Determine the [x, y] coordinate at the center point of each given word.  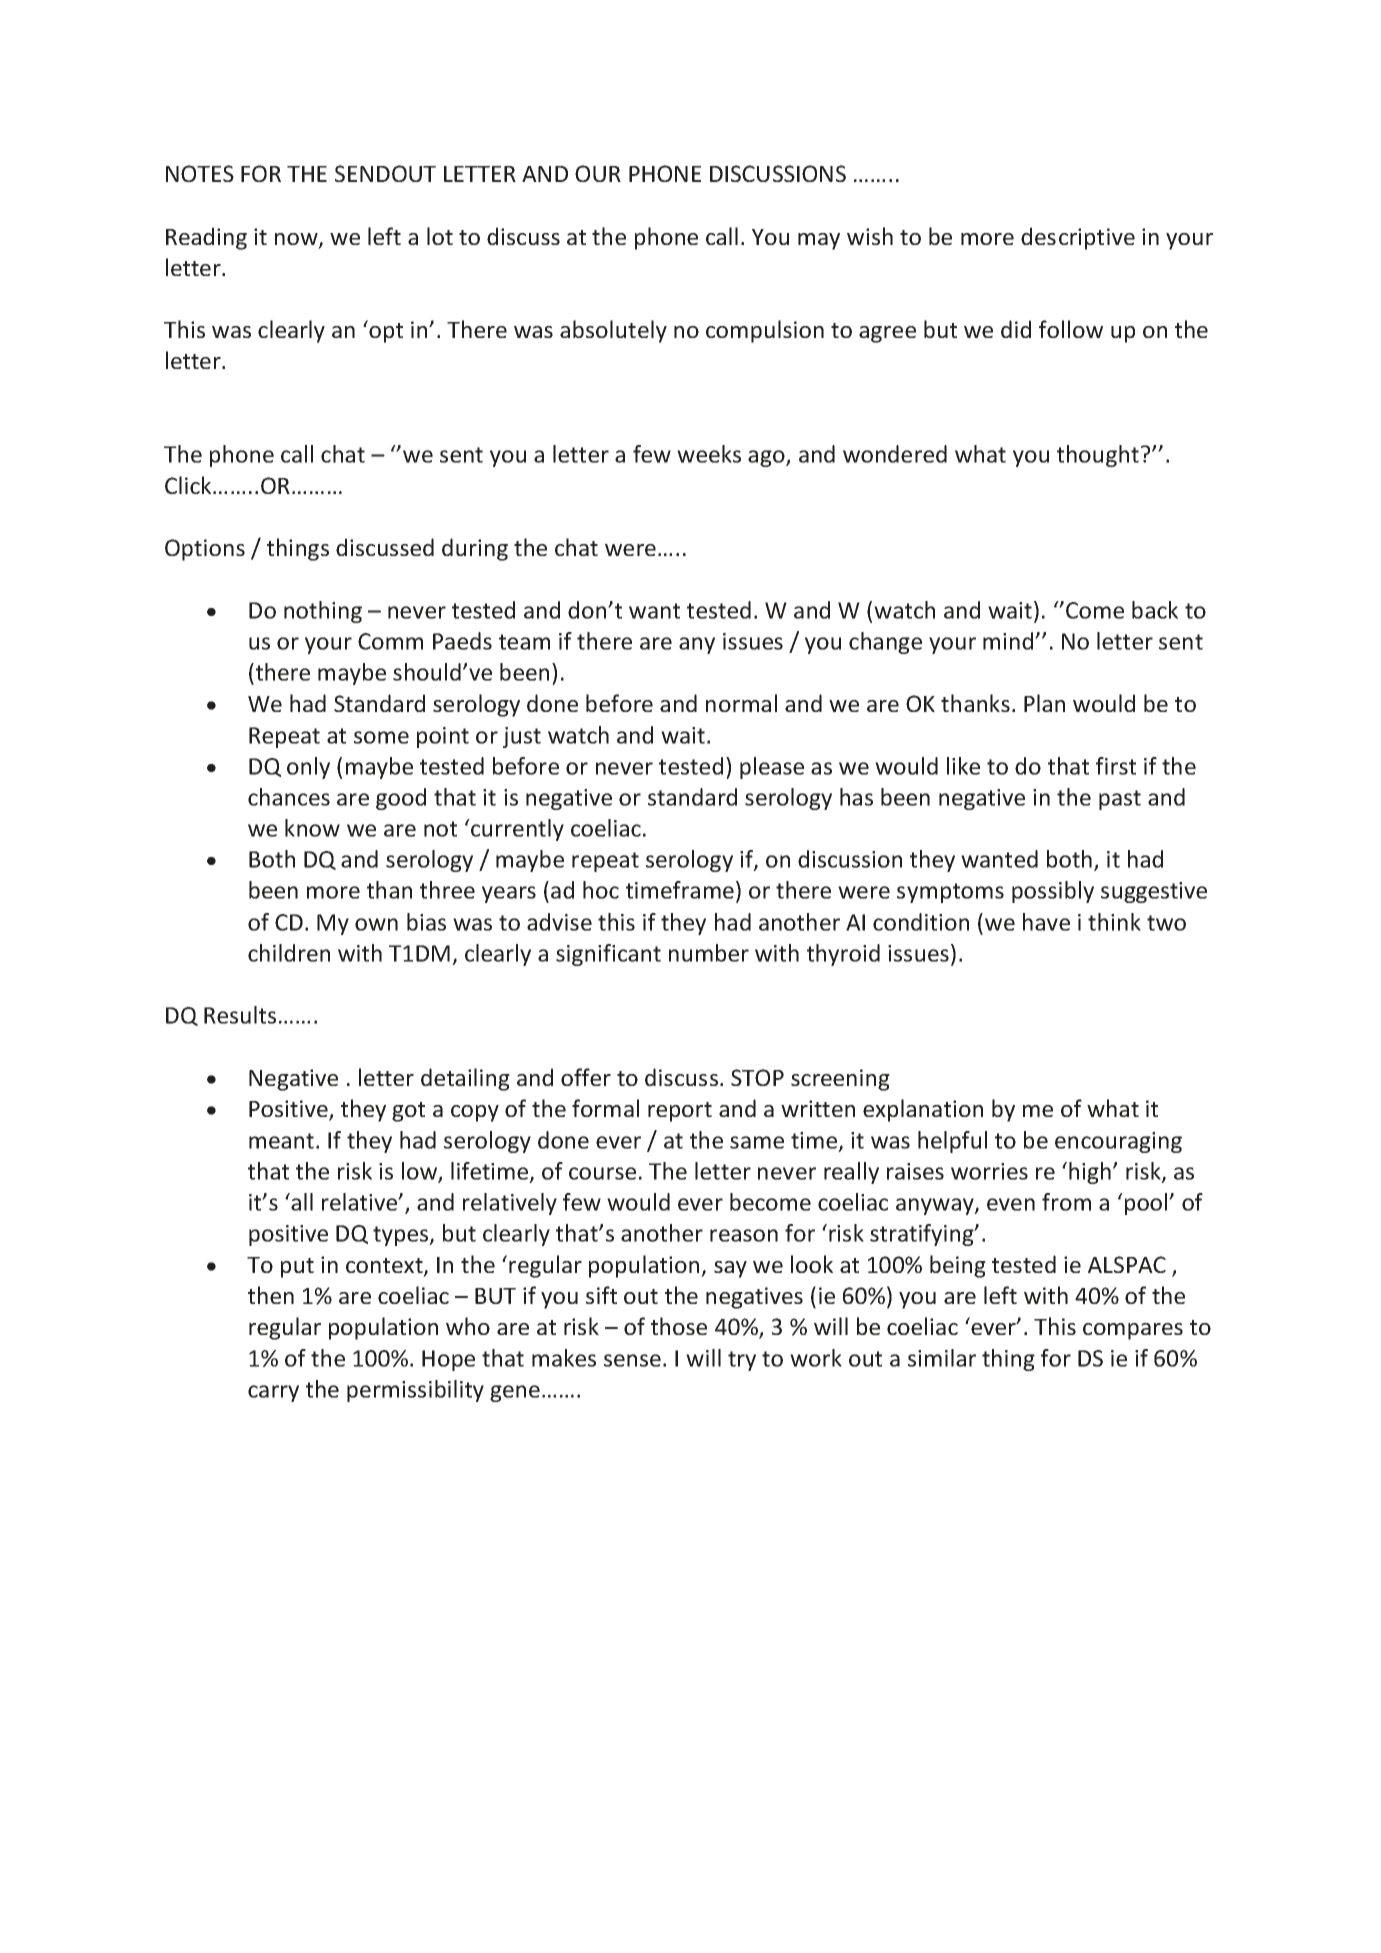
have [1046, 922]
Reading [206, 238]
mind [1009, 641]
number [709, 953]
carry [273, 1393]
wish [870, 236]
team [524, 642]
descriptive [1078, 238]
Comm [390, 641]
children [289, 953]
